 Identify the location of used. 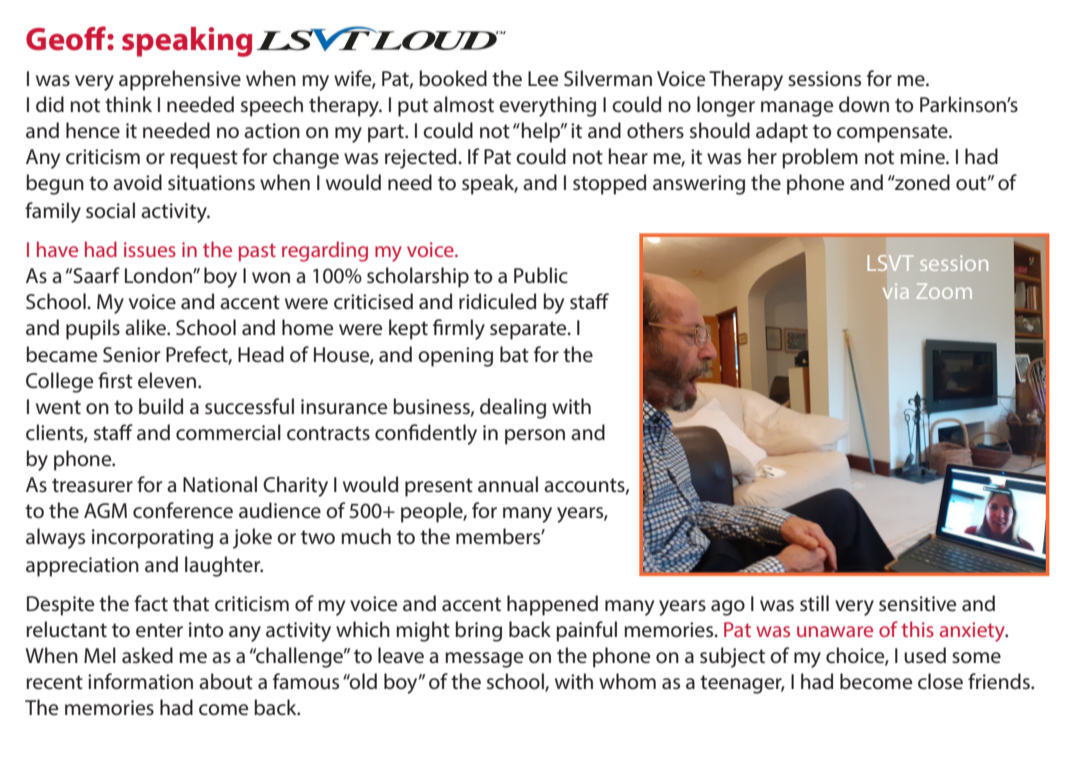
(925, 655).
